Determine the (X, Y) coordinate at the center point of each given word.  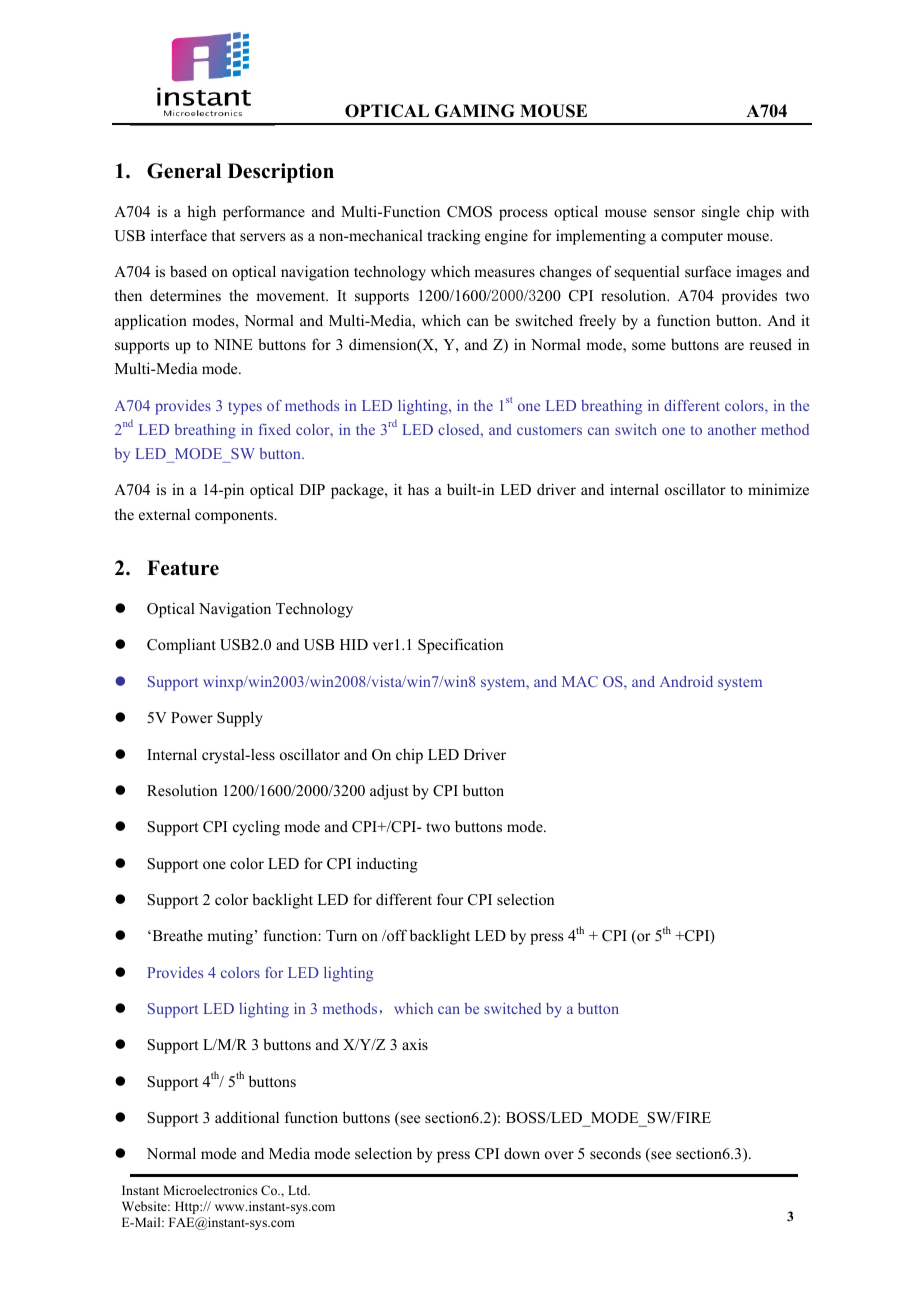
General (184, 171)
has (418, 489)
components (235, 517)
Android (686, 681)
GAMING (474, 111)
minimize (778, 489)
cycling (256, 828)
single (721, 213)
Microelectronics (210, 1190)
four (450, 899)
